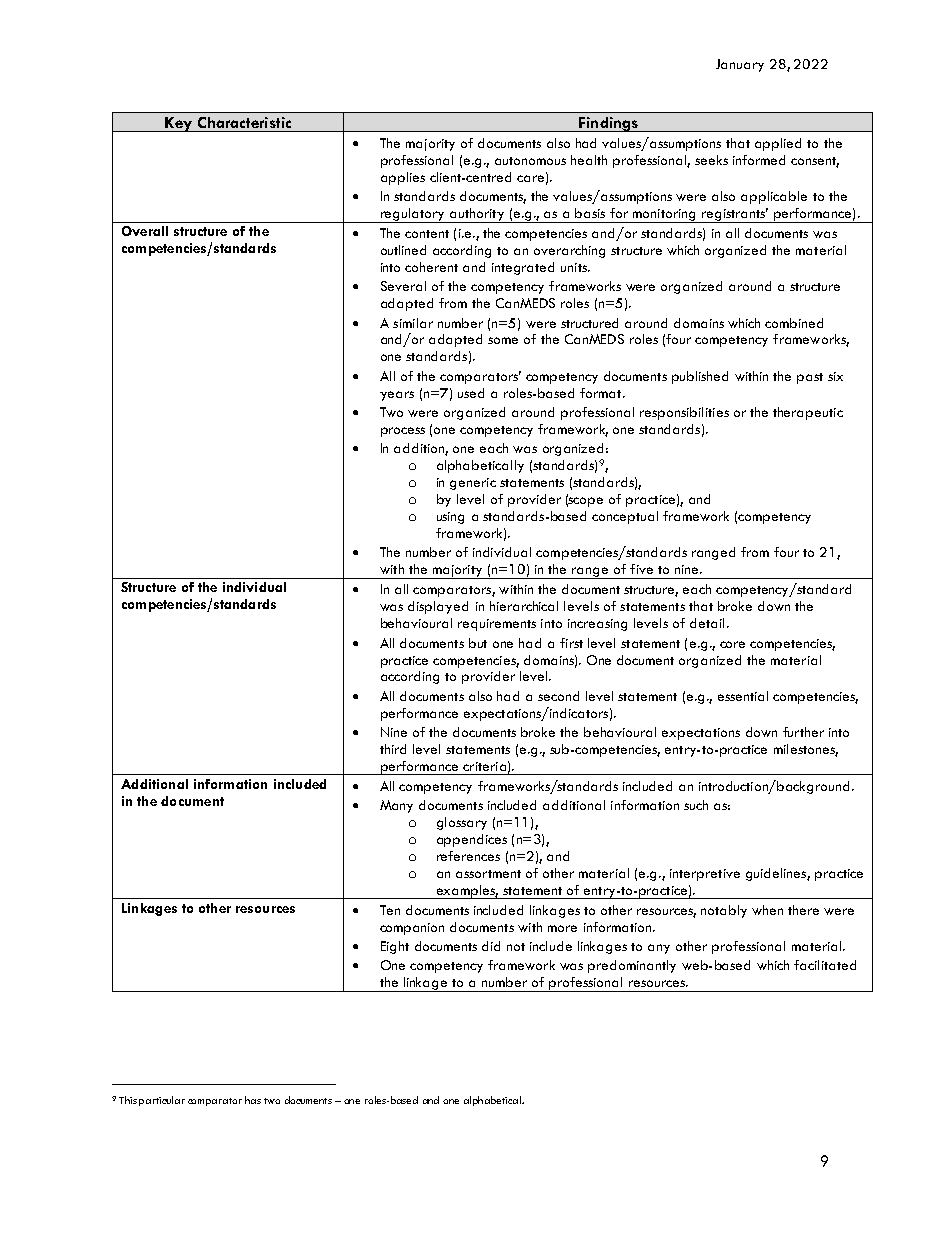 The image size is (952, 1233). I want to click on displayed, so click(438, 607).
